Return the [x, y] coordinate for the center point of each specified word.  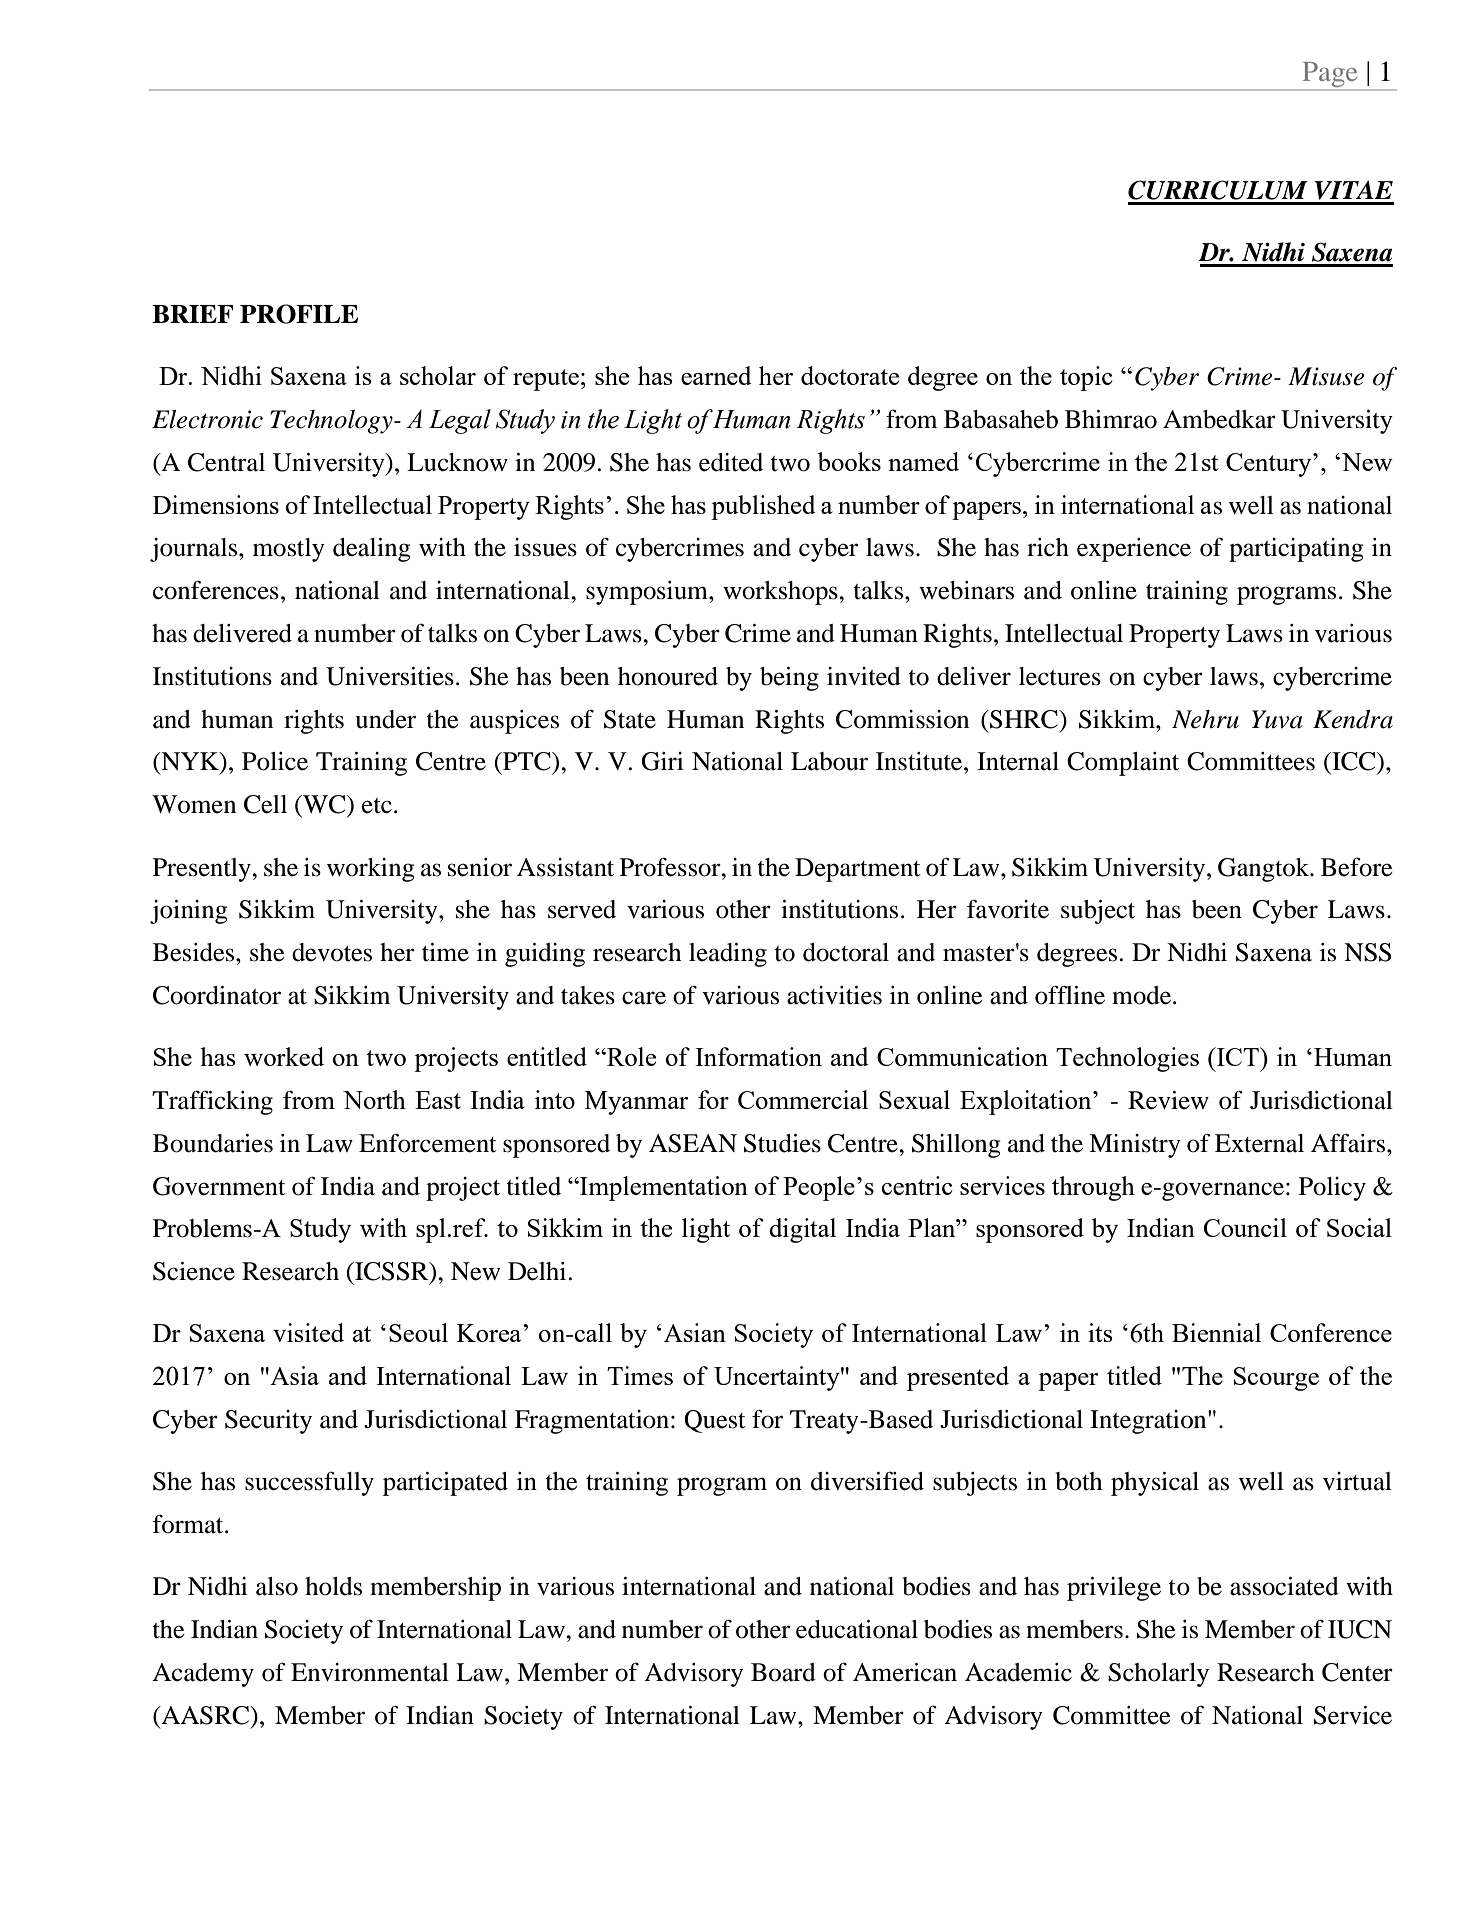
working [371, 870]
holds [333, 1586]
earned [716, 375]
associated [1284, 1586]
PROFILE [299, 314]
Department [858, 870]
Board [783, 1672]
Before [1356, 867]
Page [1330, 76]
